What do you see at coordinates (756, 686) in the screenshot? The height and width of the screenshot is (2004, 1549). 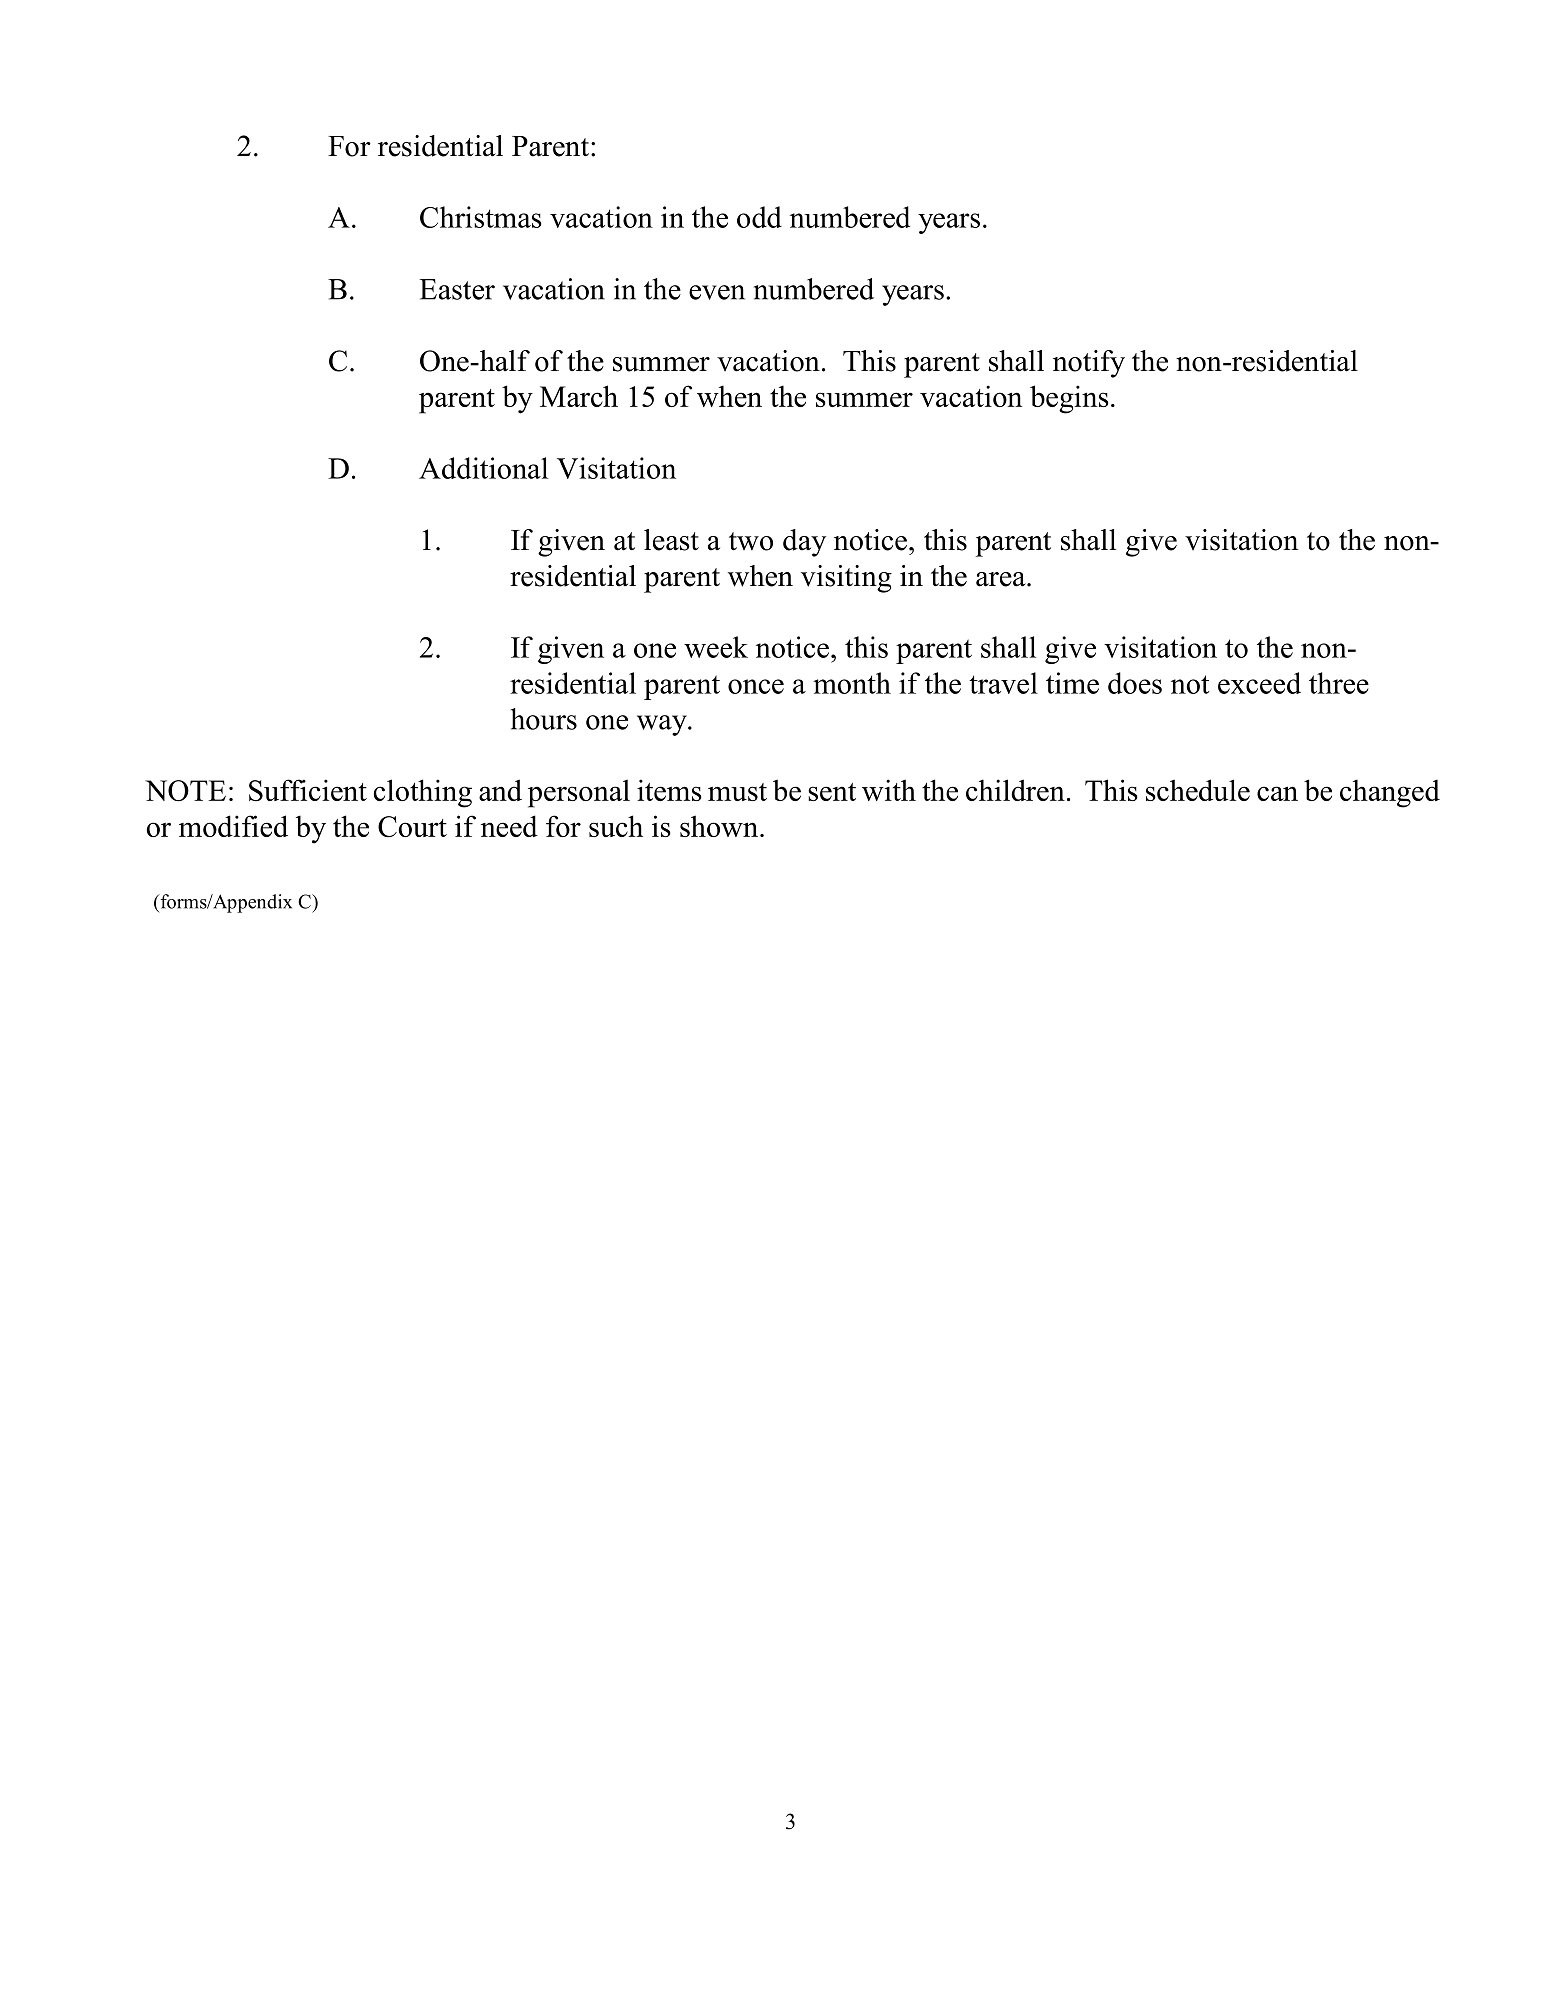 I see `once` at bounding box center [756, 686].
